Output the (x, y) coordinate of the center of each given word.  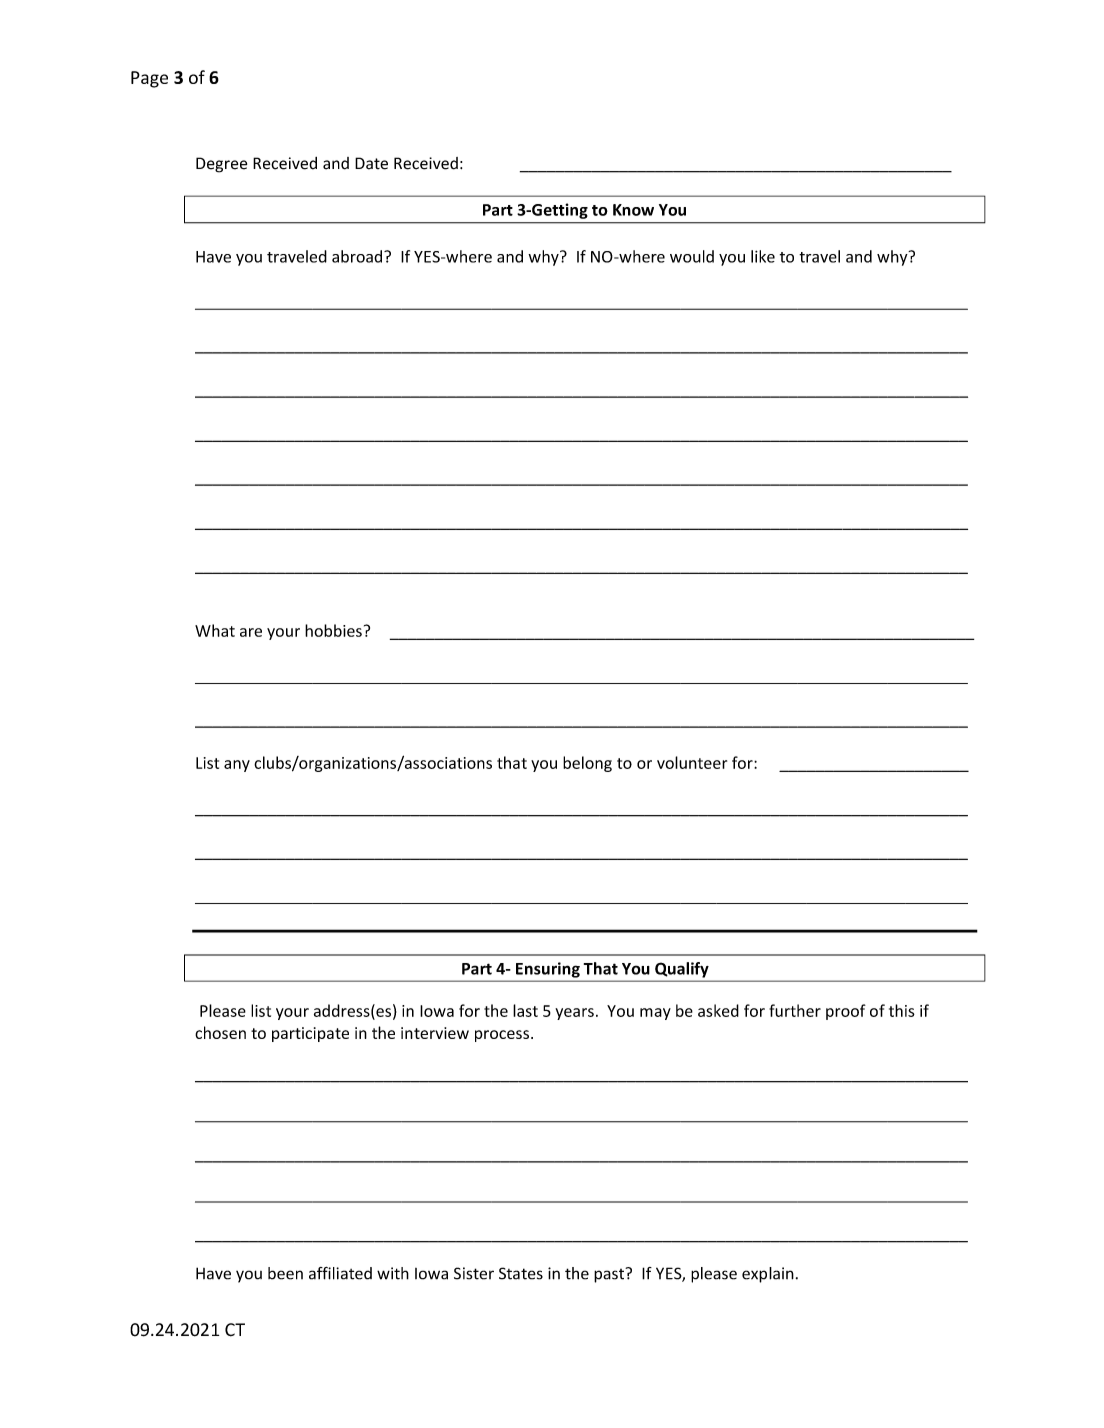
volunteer (692, 762)
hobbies (333, 630)
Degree (221, 165)
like (763, 256)
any (237, 766)
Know (633, 210)
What (215, 630)
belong (587, 764)
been (285, 1273)
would (692, 256)
